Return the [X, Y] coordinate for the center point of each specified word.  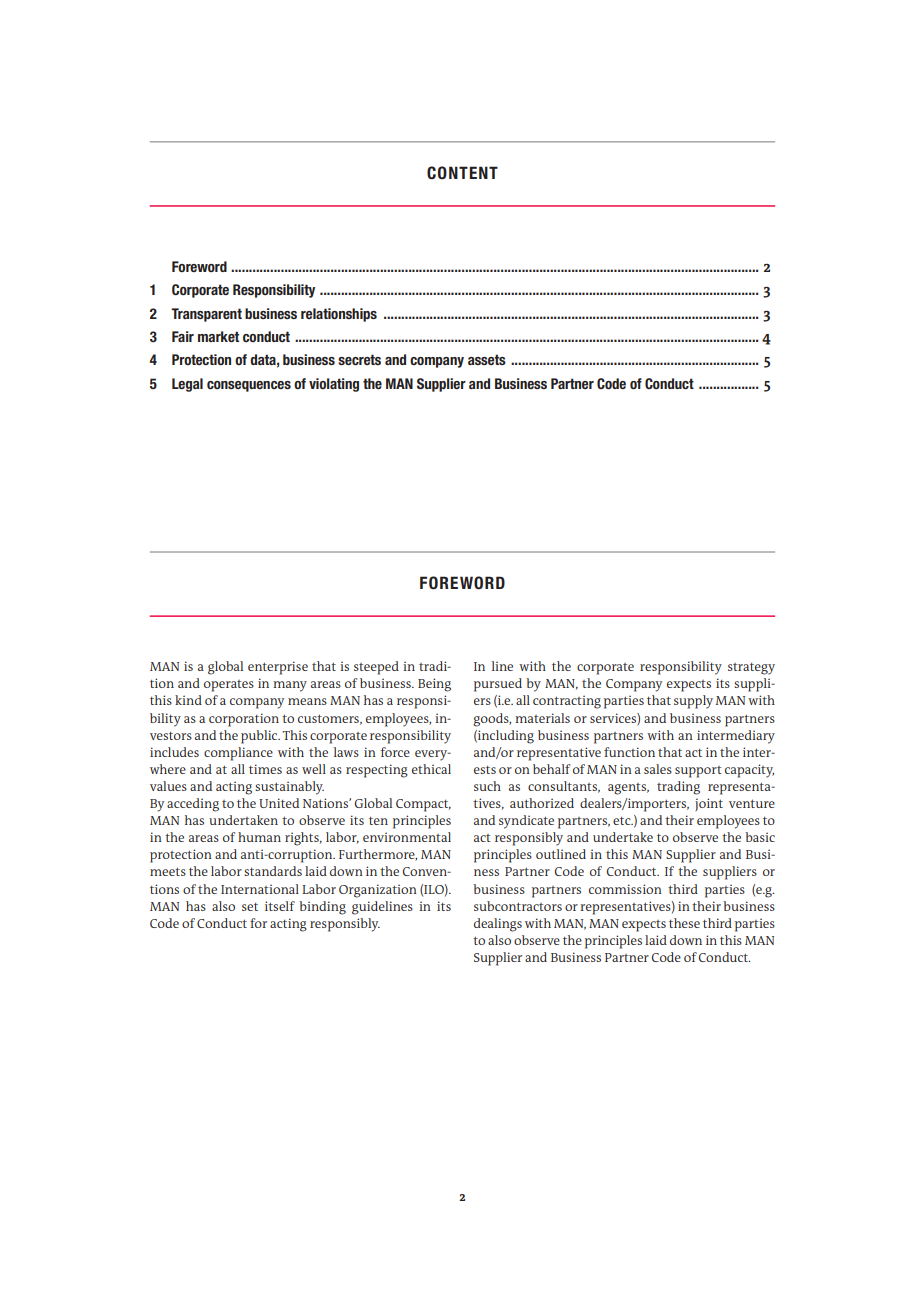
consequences [249, 386]
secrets [359, 359]
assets [487, 359]
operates [229, 686]
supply [693, 702]
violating [334, 385]
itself [280, 906]
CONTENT [462, 173]
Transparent [206, 315]
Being [434, 685]
